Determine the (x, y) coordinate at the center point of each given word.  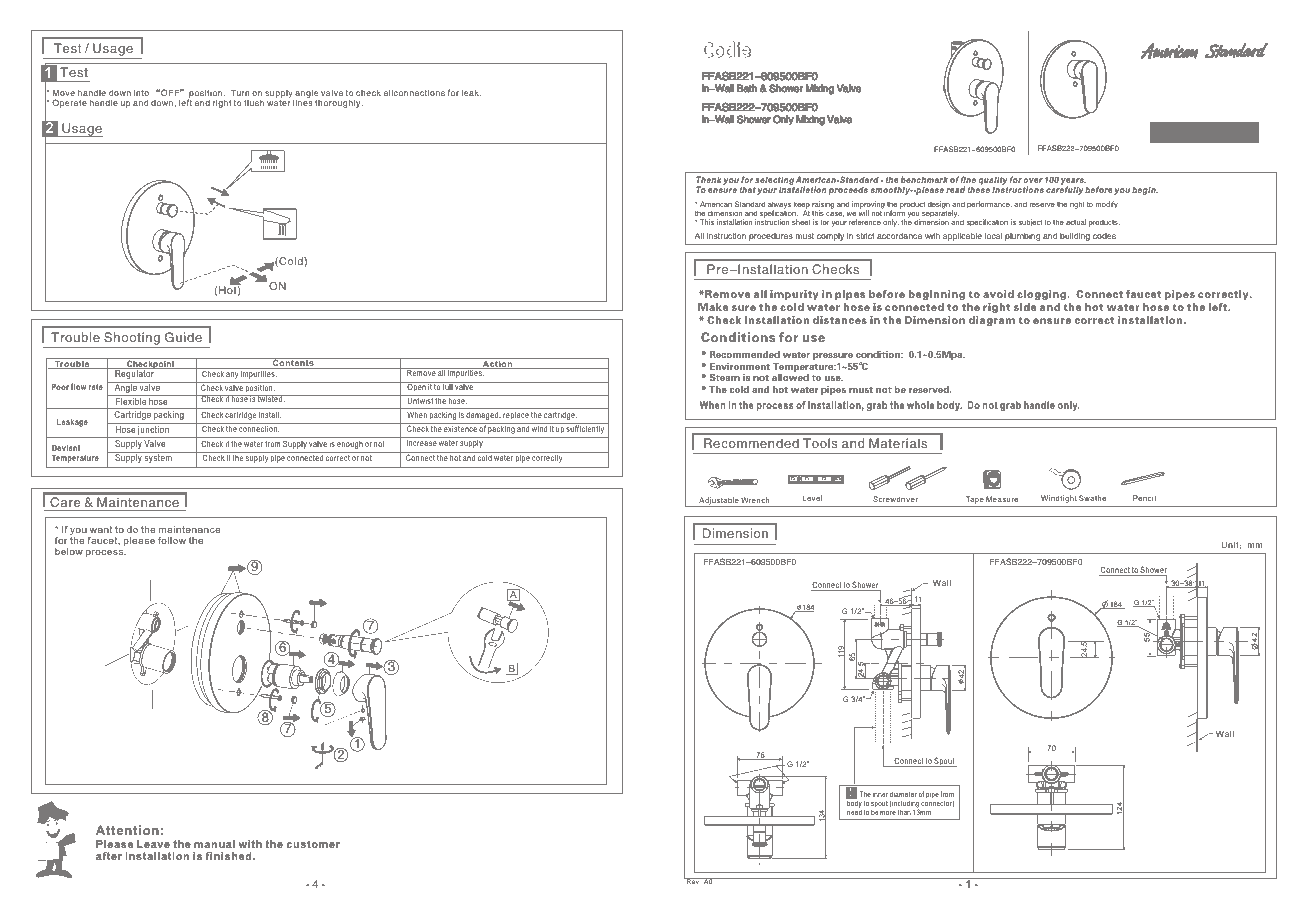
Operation (1176, 137)
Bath (747, 88)
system (158, 457)
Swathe (1092, 498)
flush (254, 102)
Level (812, 498)
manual (214, 844)
